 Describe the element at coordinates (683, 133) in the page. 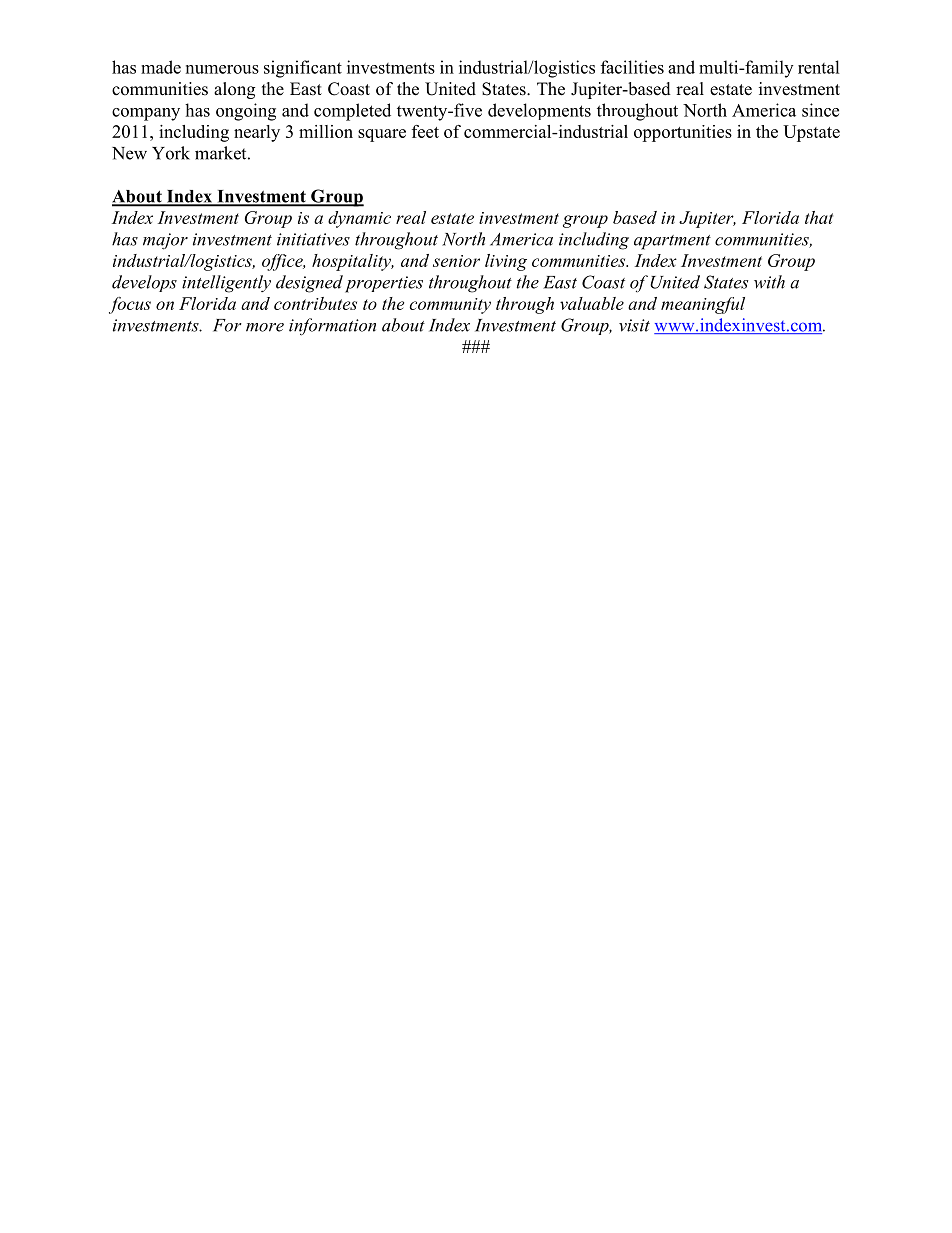

I see `opportunities` at that location.
